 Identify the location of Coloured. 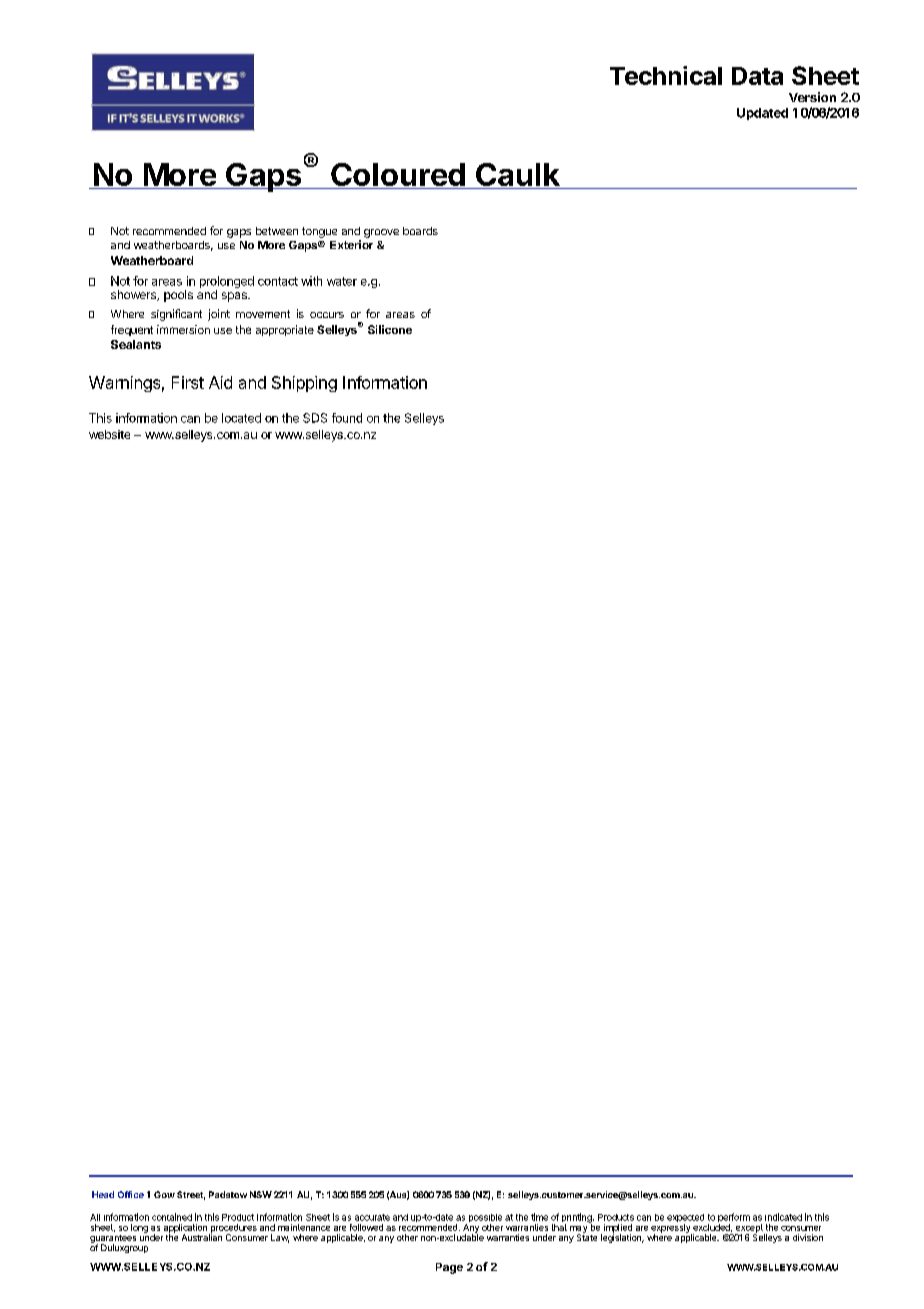
(398, 176).
